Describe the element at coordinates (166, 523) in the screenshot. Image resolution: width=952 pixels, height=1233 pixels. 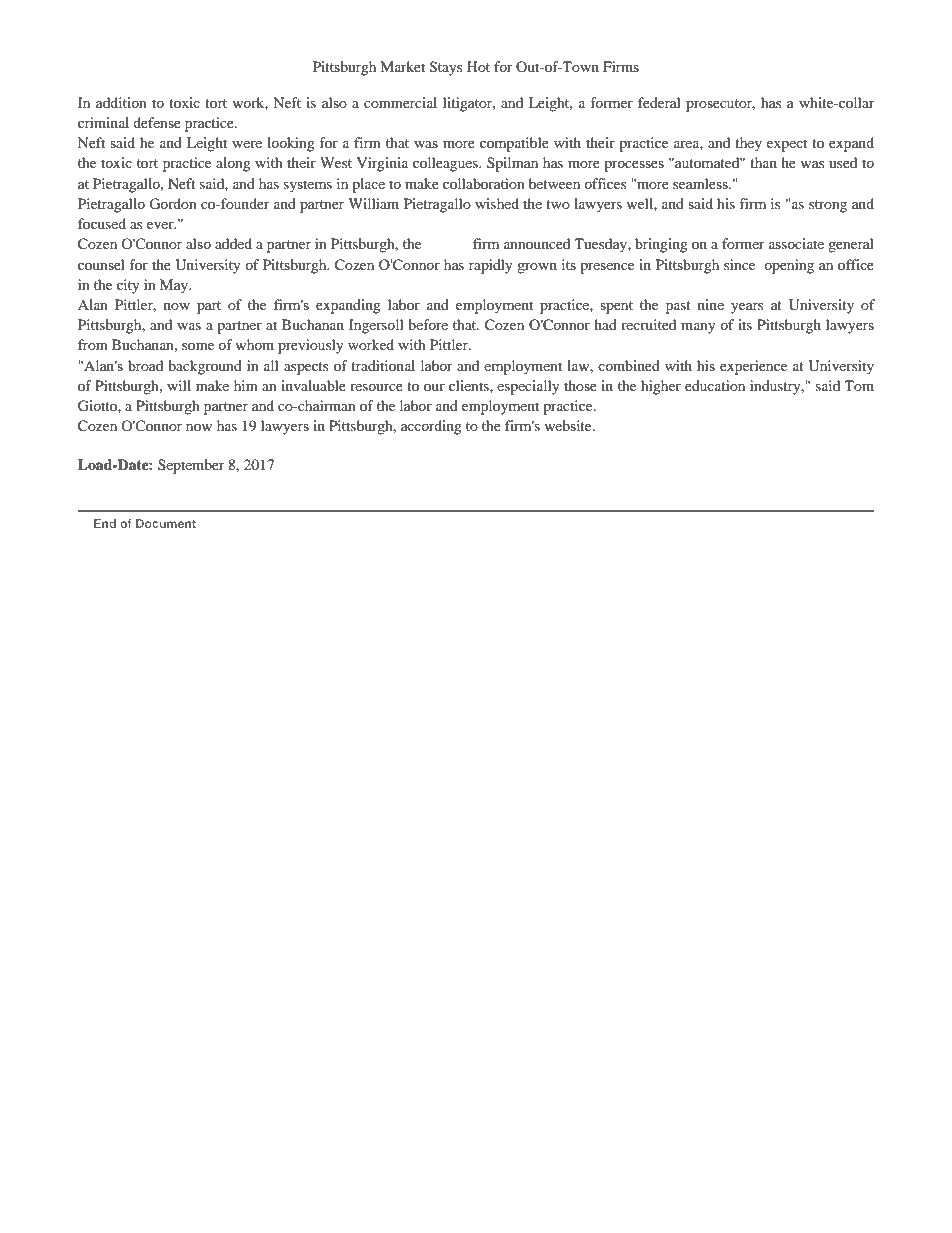
I see `Document` at that location.
